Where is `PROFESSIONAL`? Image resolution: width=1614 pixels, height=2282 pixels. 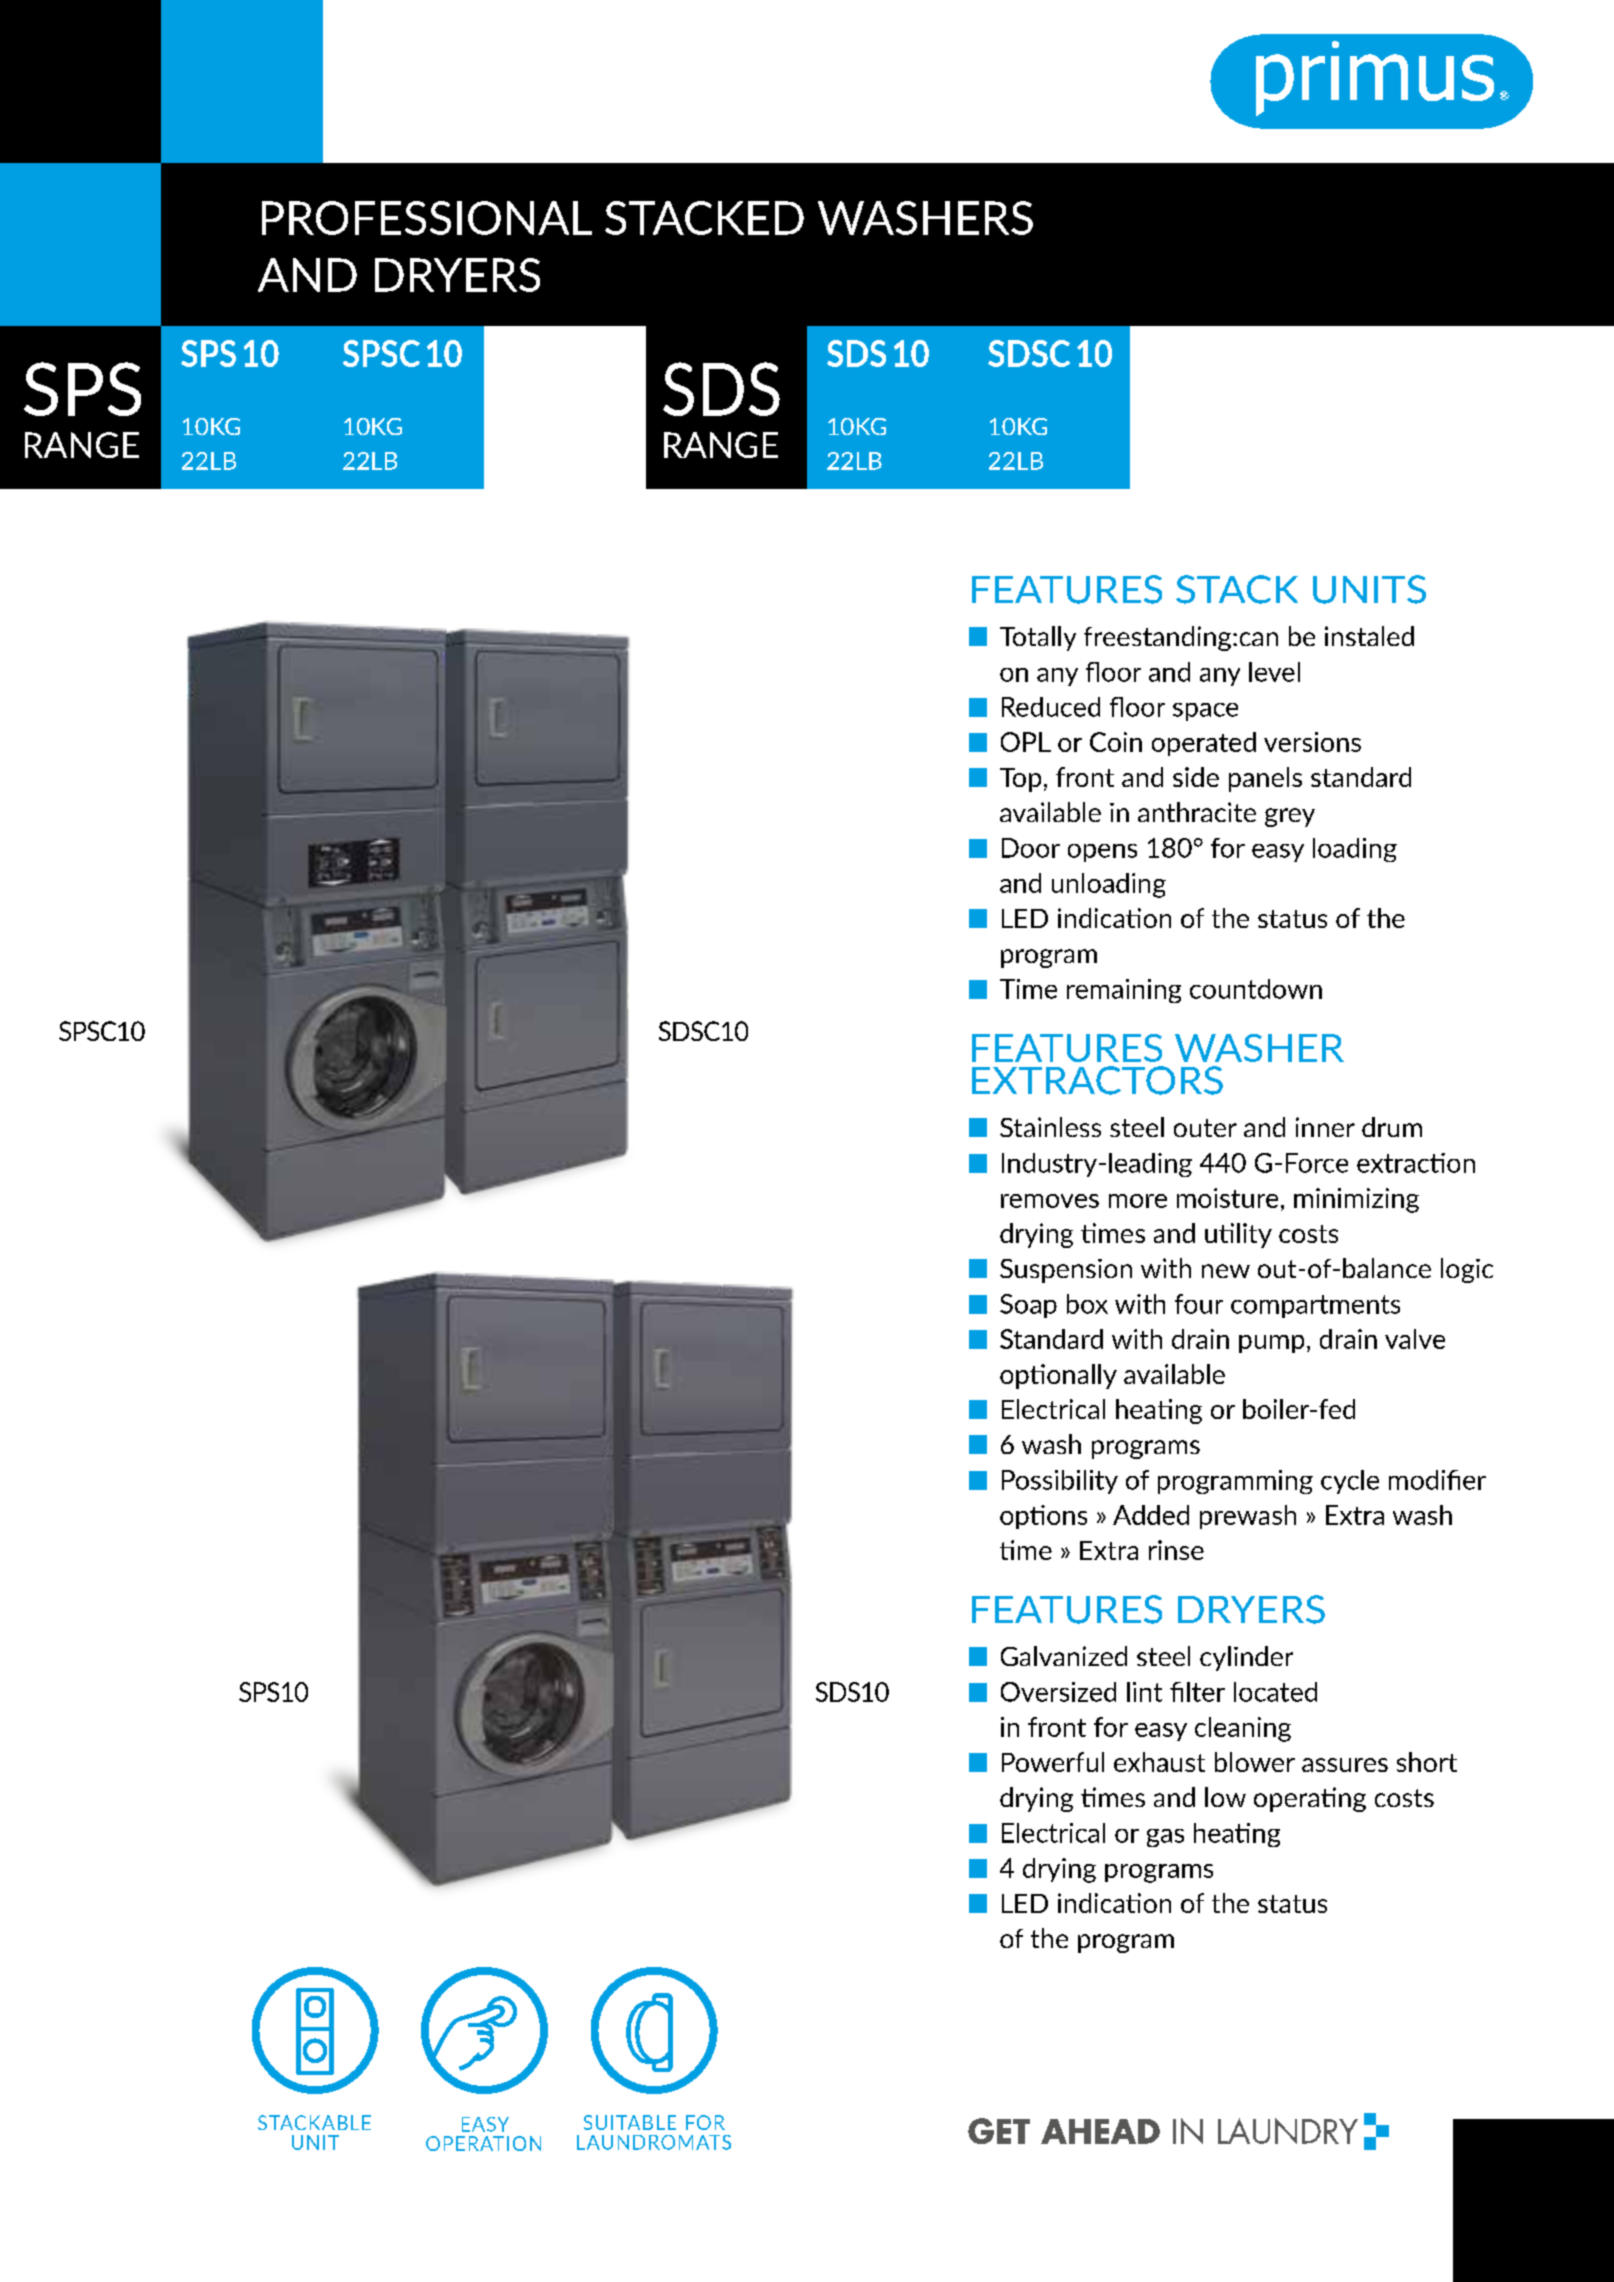
PROFESSIONAL is located at coordinates (427, 218).
